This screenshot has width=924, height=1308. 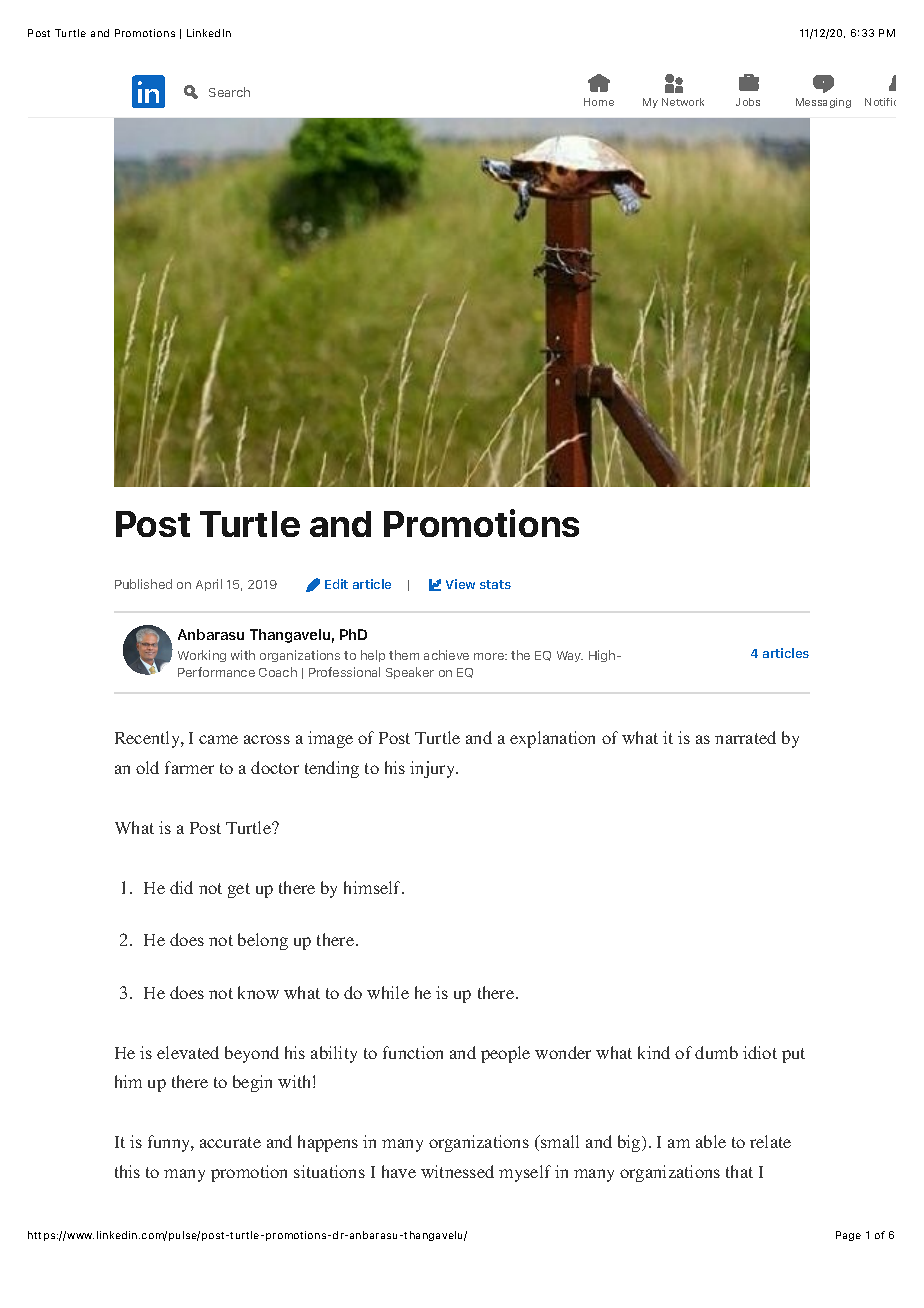 What do you see at coordinates (202, 656) in the screenshot?
I see `Working` at bounding box center [202, 656].
